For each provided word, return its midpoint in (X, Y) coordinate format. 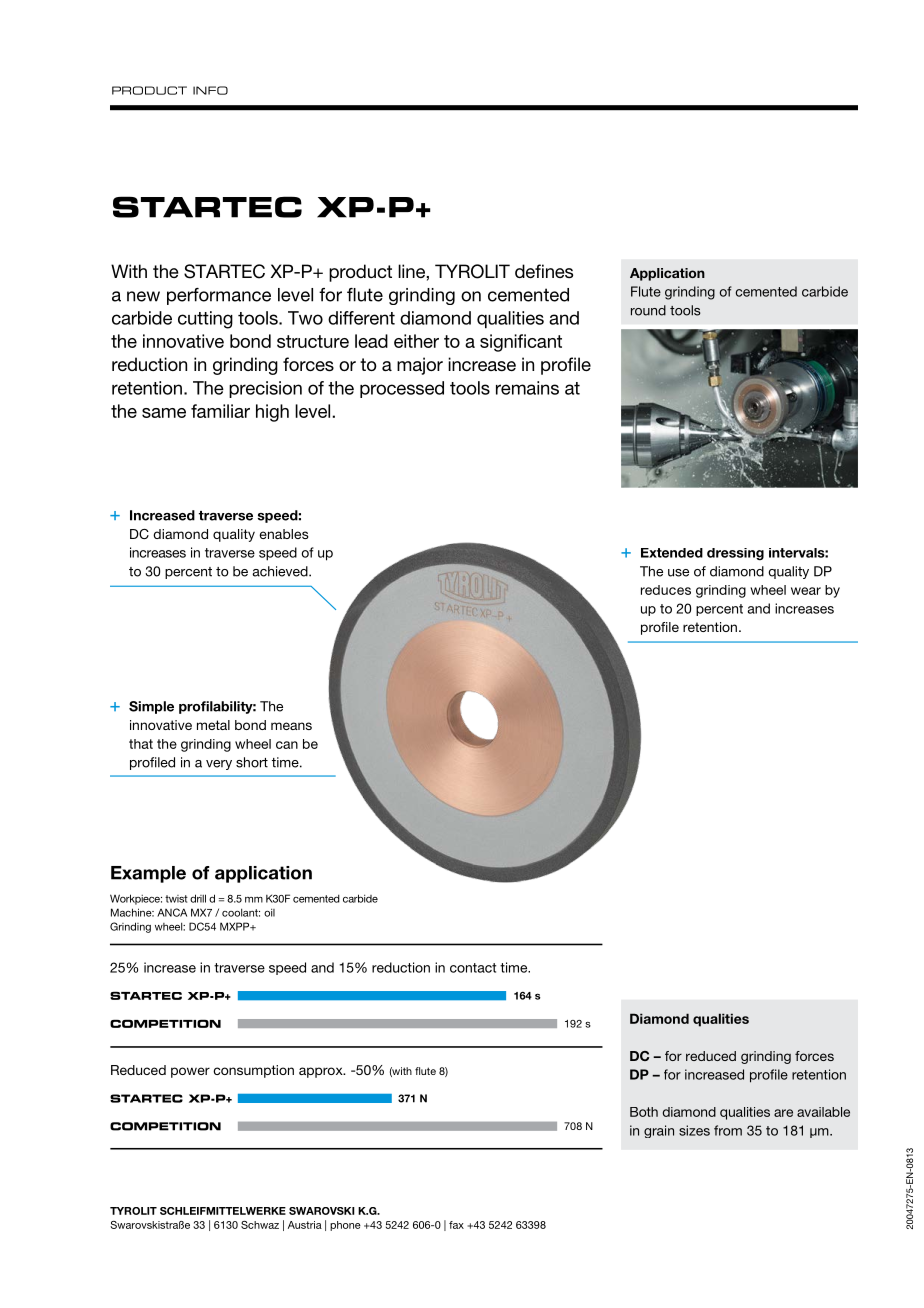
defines (544, 271)
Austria (305, 1225)
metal (213, 725)
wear (806, 591)
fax (456, 1225)
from (728, 1130)
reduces (666, 590)
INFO (210, 90)
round (648, 310)
